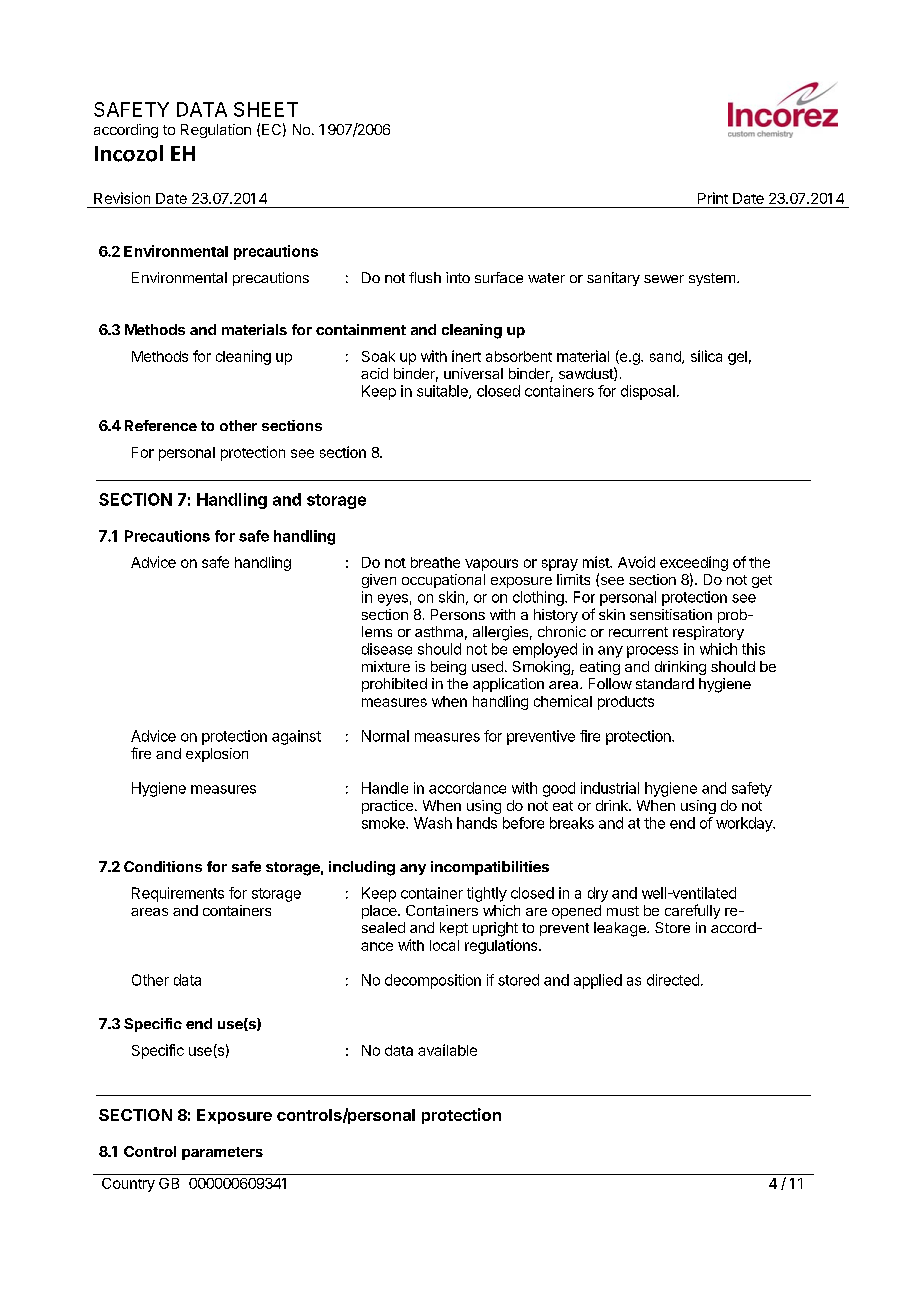 The height and width of the screenshot is (1308, 924). I want to click on into, so click(458, 277).
